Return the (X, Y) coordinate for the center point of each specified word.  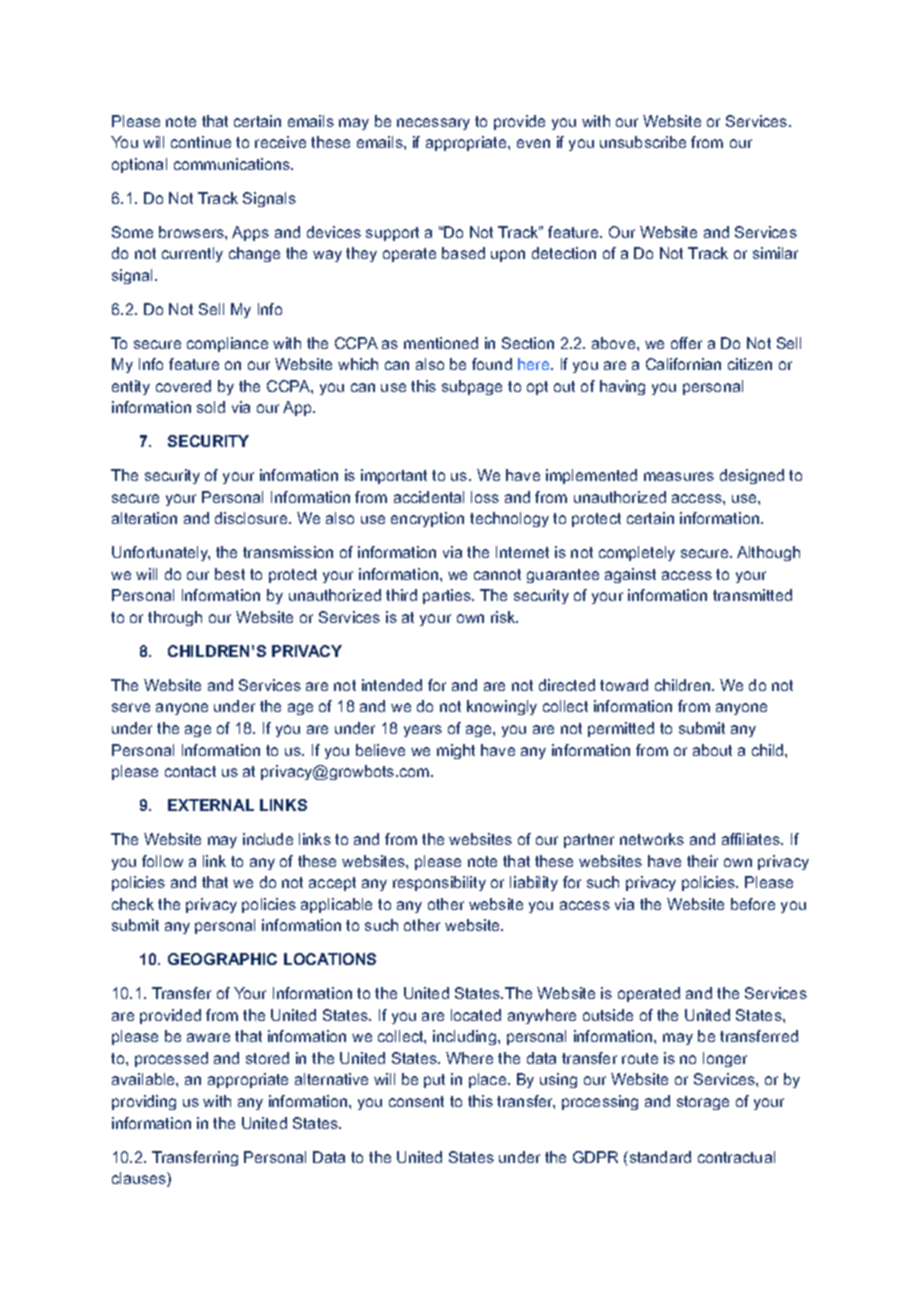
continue (201, 142)
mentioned (441, 343)
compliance (227, 344)
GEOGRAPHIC (222, 959)
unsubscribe (643, 142)
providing (144, 1102)
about (712, 750)
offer (686, 343)
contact (190, 771)
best (230, 574)
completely (637, 553)
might (456, 751)
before (753, 904)
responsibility (439, 883)
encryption (427, 519)
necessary (433, 124)
